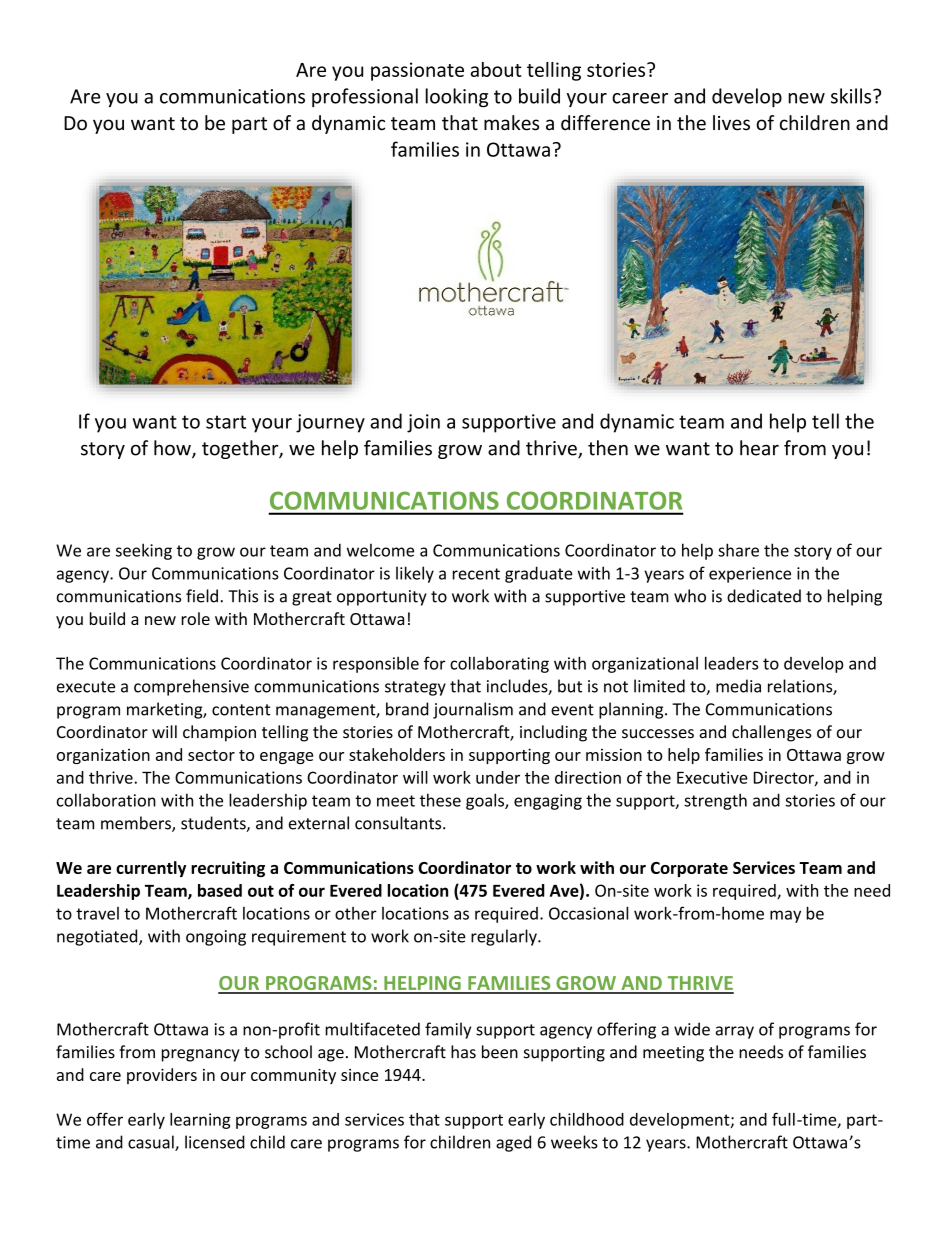 The image size is (952, 1233). Describe the element at coordinates (457, 98) in the screenshot. I see `looking` at that location.
